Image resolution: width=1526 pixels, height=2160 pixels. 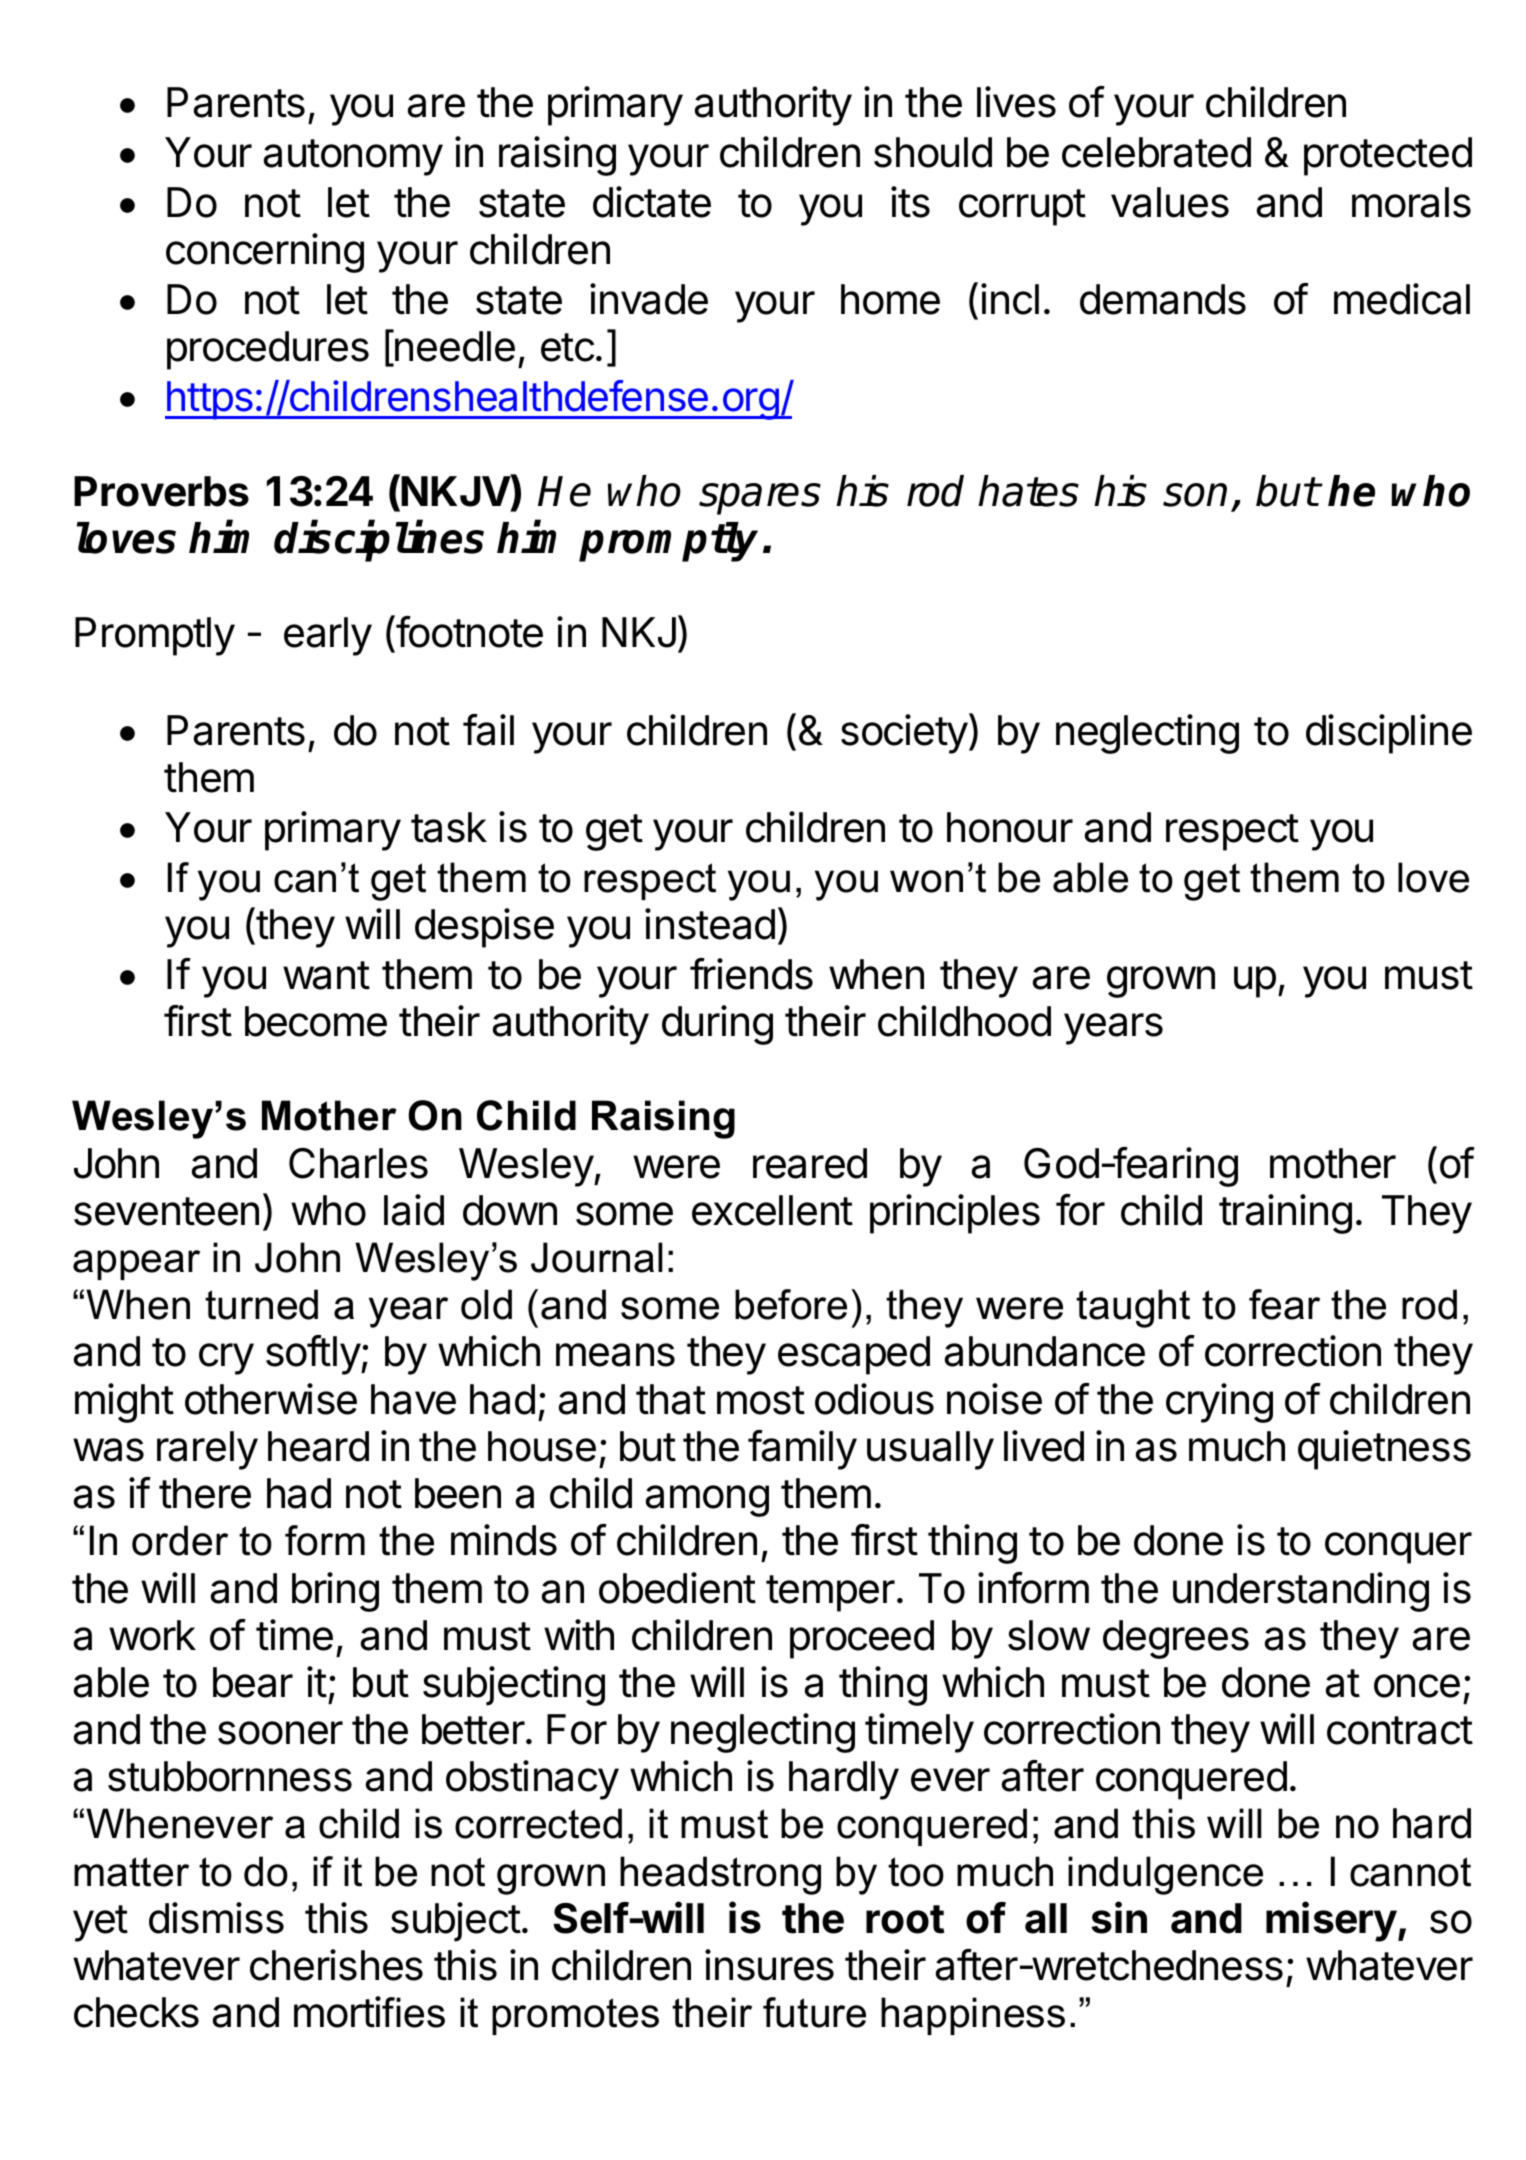 What do you see at coordinates (216, 1918) in the screenshot?
I see `dismiss` at bounding box center [216, 1918].
